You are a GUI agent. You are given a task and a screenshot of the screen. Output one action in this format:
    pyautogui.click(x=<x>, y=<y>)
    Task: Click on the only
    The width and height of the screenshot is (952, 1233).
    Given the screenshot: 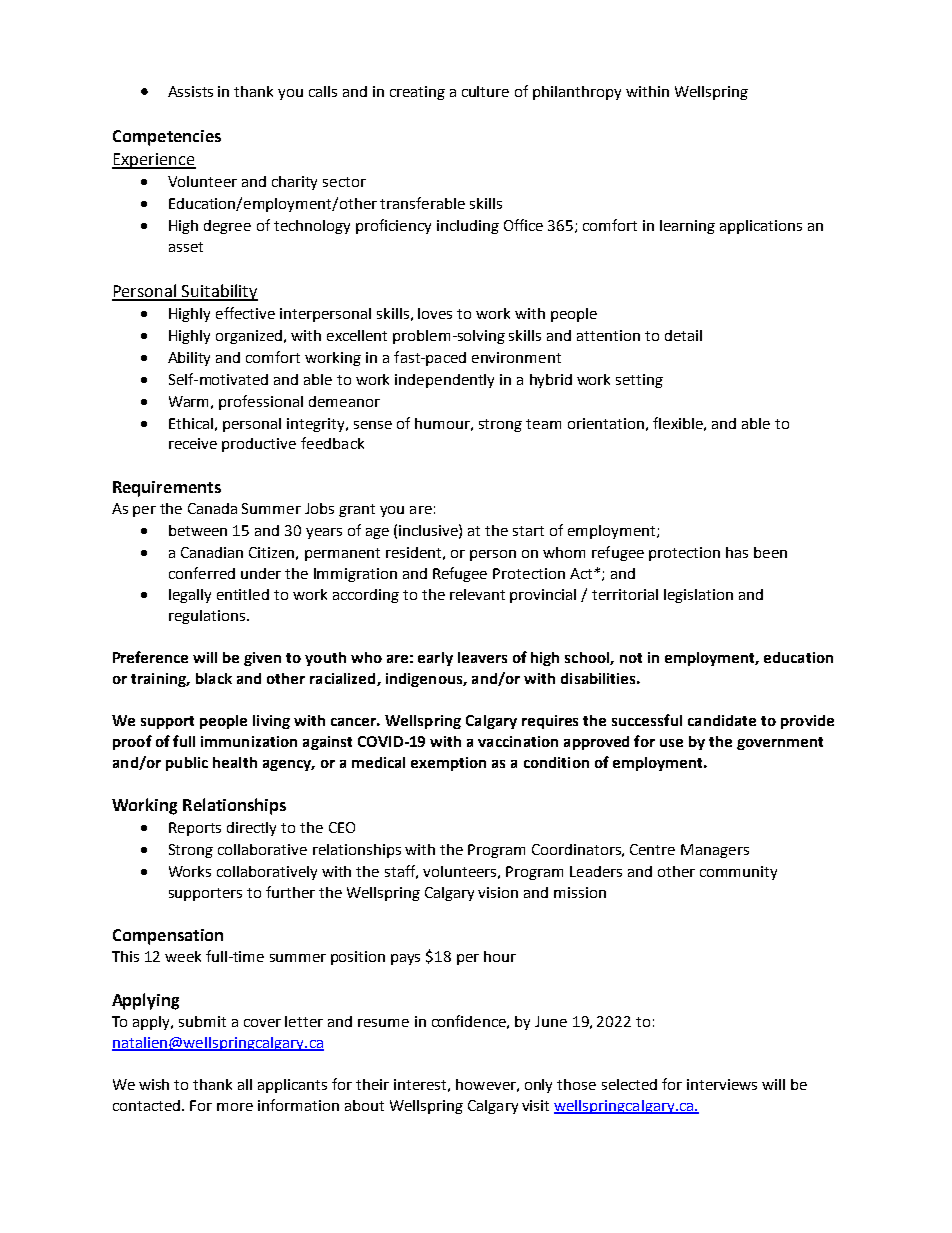 What is the action you would take?
    pyautogui.click(x=538, y=1086)
